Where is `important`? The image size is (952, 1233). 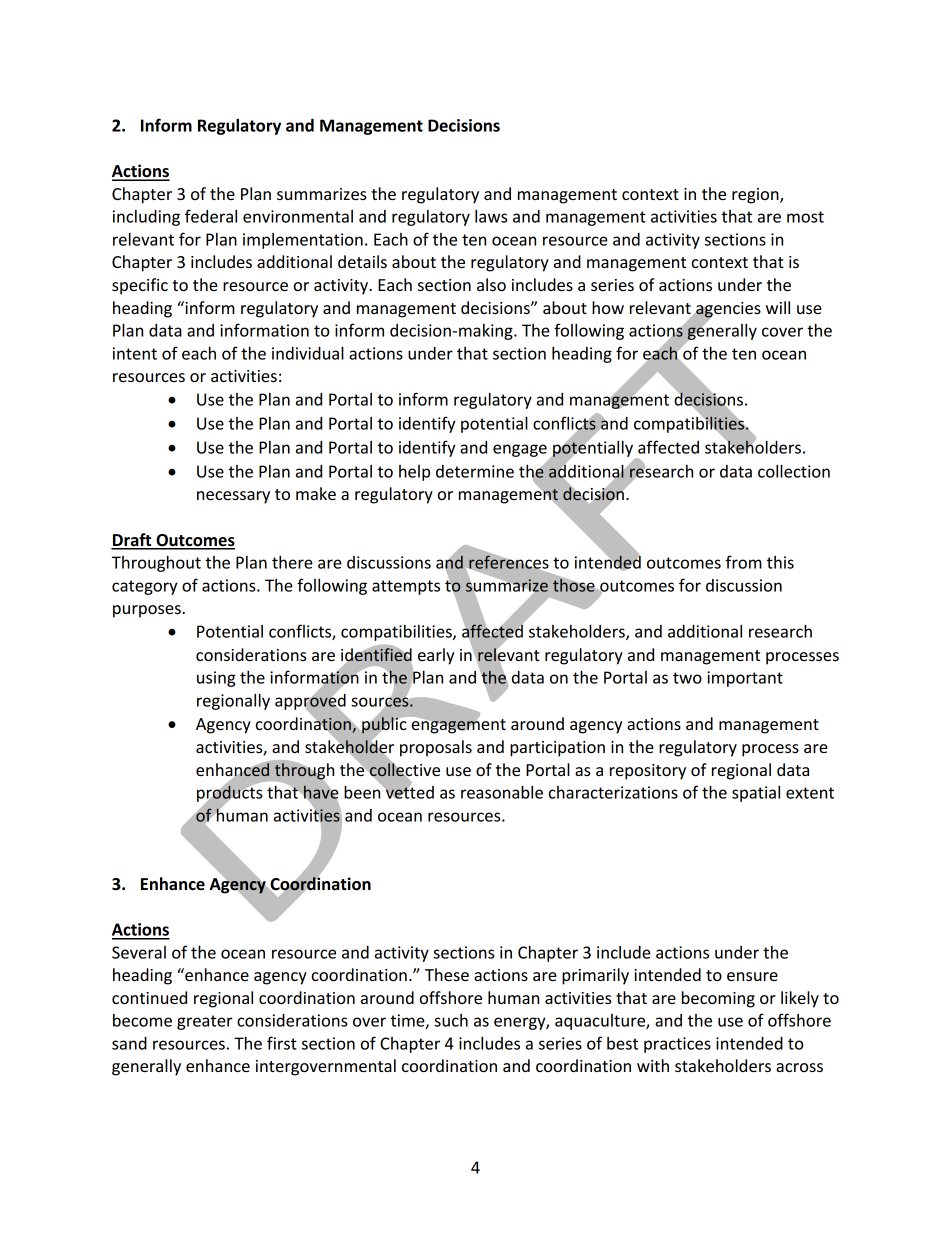 important is located at coordinates (745, 679).
